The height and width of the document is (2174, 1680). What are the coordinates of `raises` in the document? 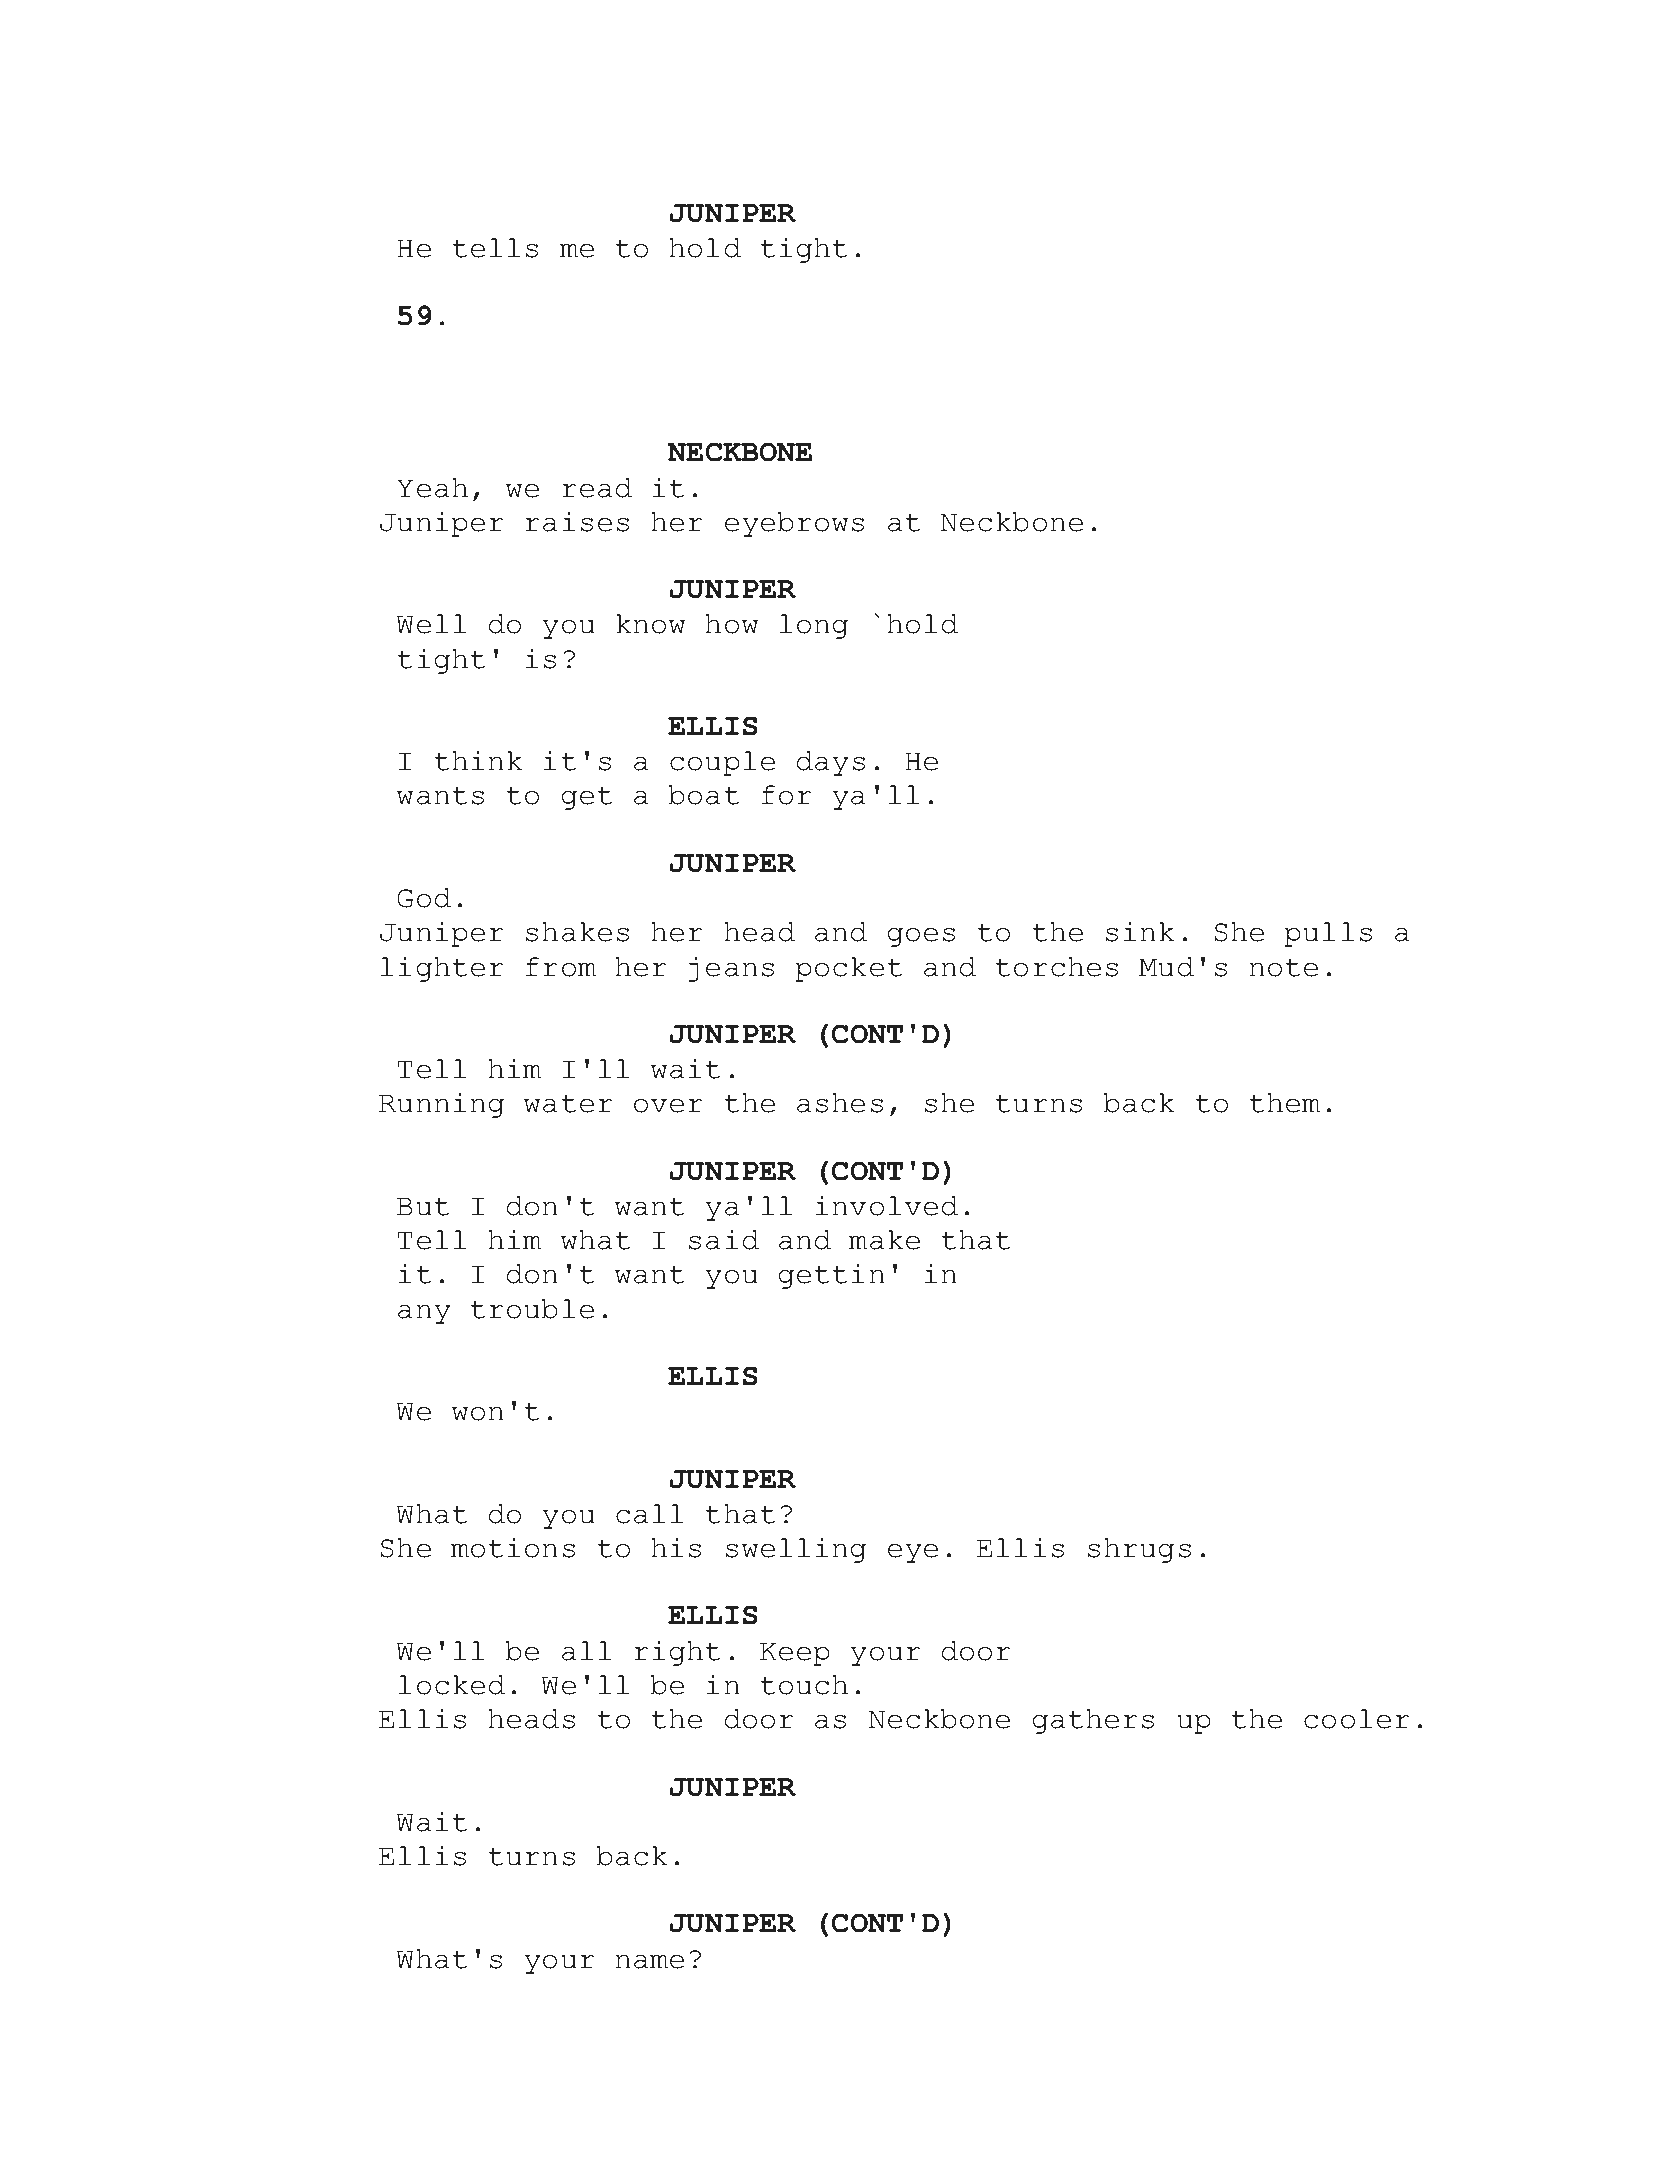 It's located at (577, 522).
